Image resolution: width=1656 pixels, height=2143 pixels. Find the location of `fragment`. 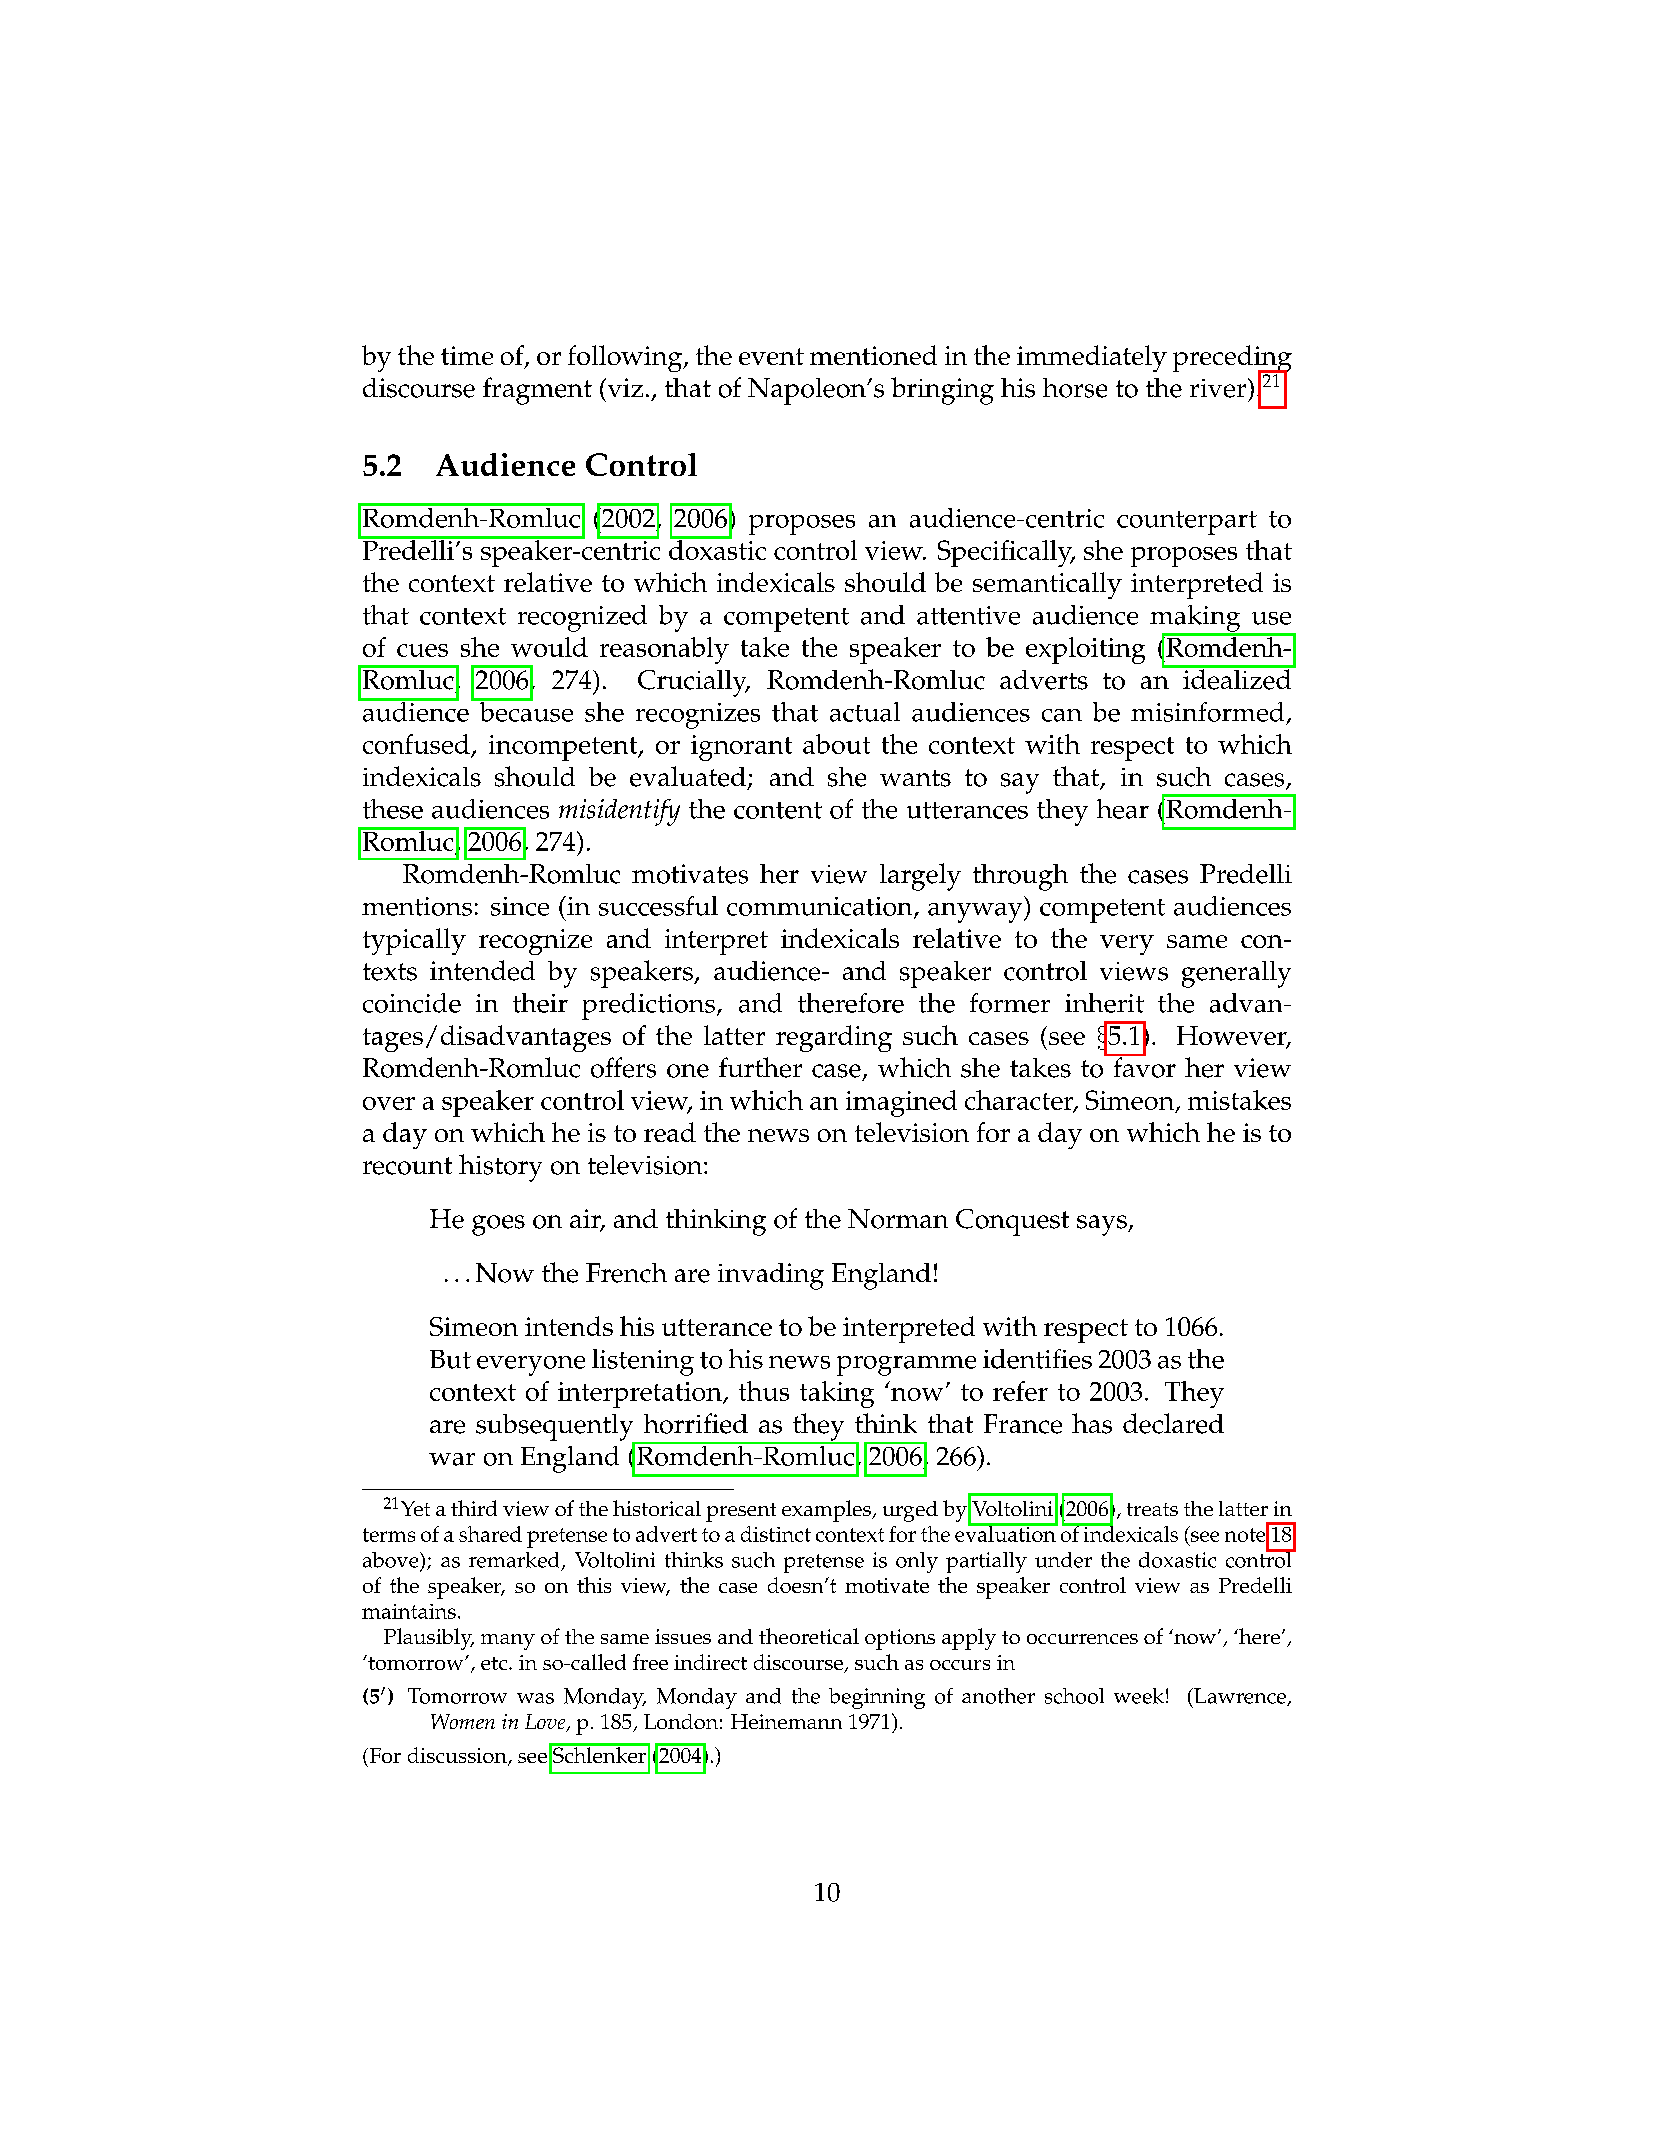

fragment is located at coordinates (537, 391).
